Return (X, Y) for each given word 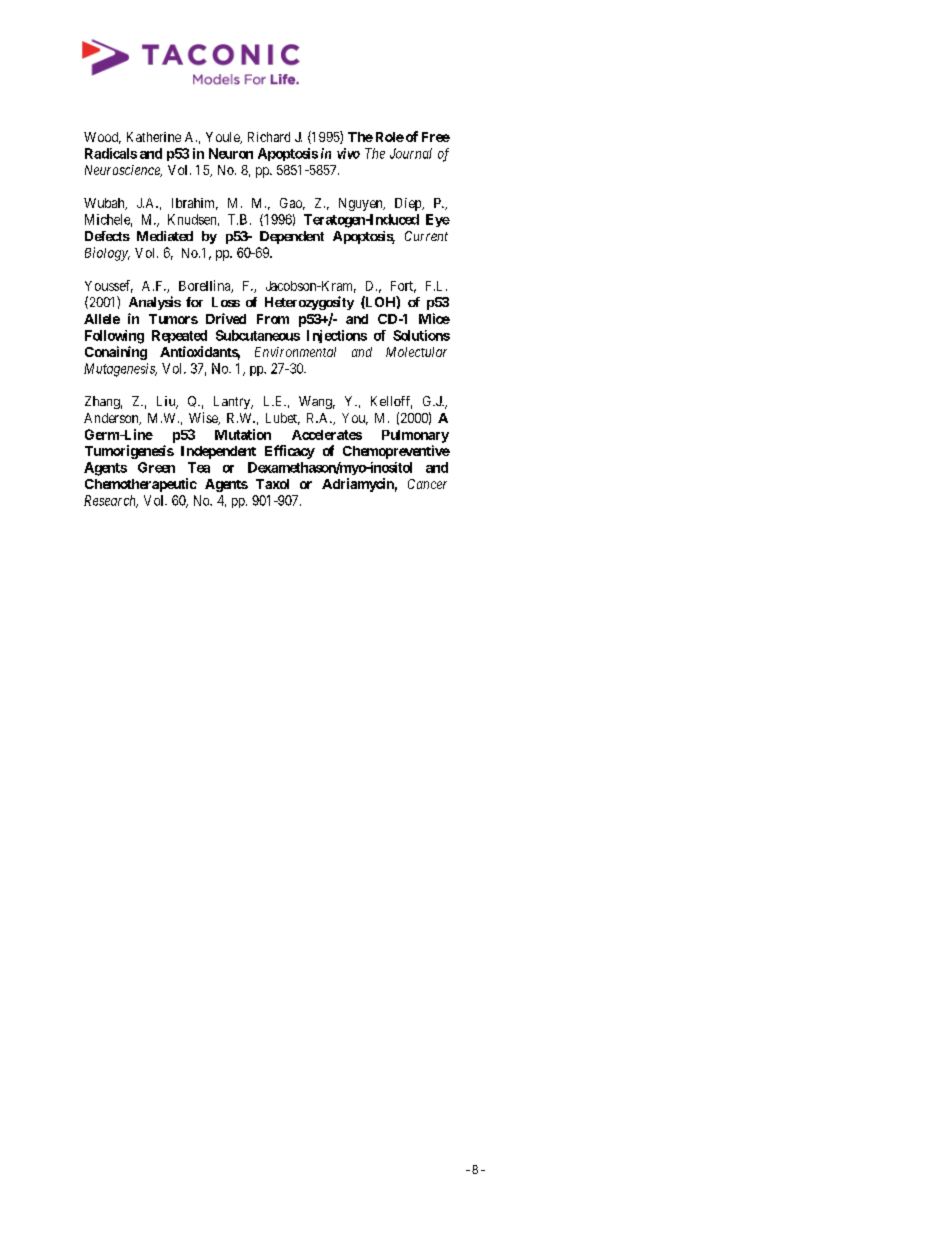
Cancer (427, 484)
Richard (269, 137)
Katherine (154, 137)
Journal (411, 153)
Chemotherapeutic (141, 485)
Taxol (272, 484)
